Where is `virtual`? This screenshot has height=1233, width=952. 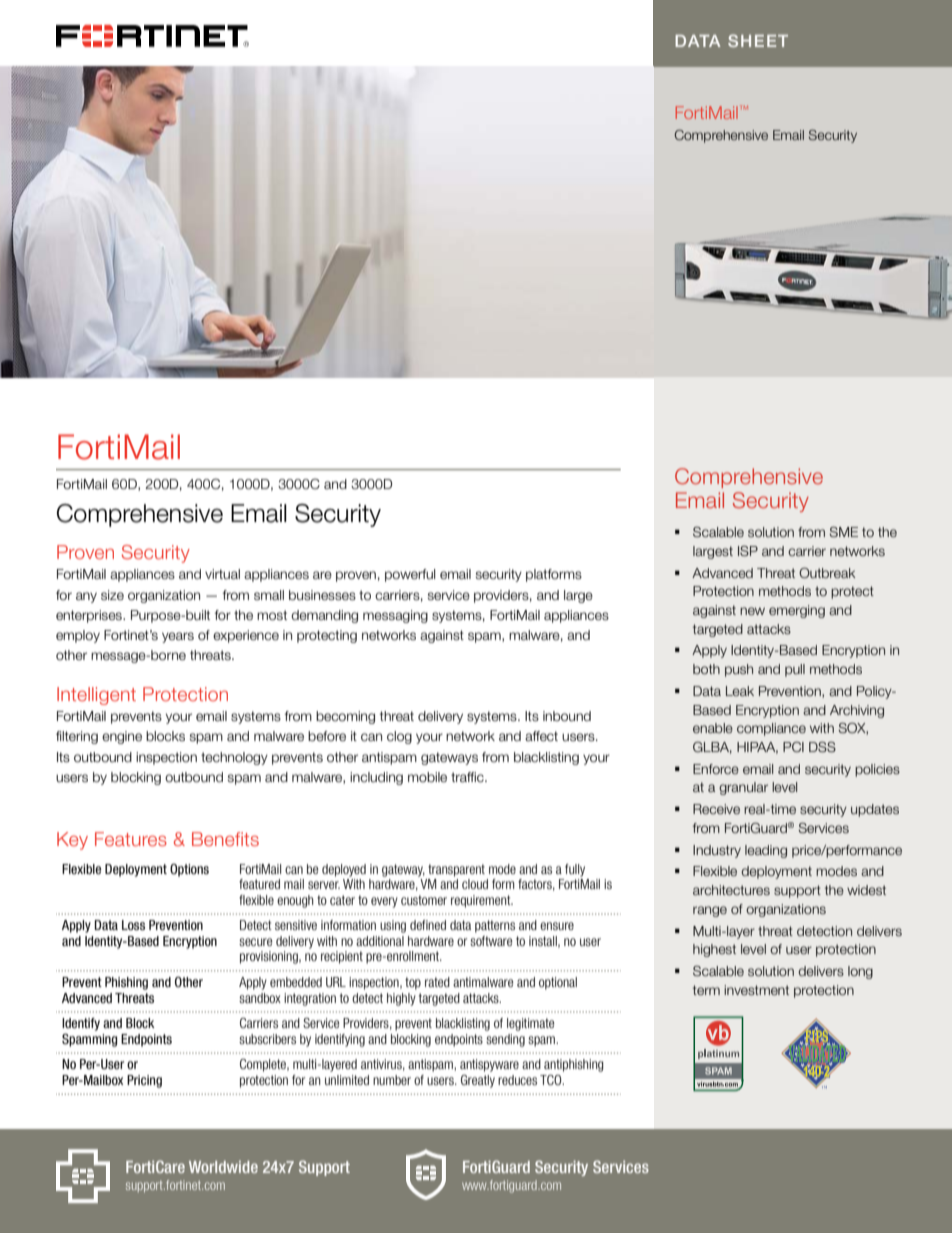 virtual is located at coordinates (222, 574).
